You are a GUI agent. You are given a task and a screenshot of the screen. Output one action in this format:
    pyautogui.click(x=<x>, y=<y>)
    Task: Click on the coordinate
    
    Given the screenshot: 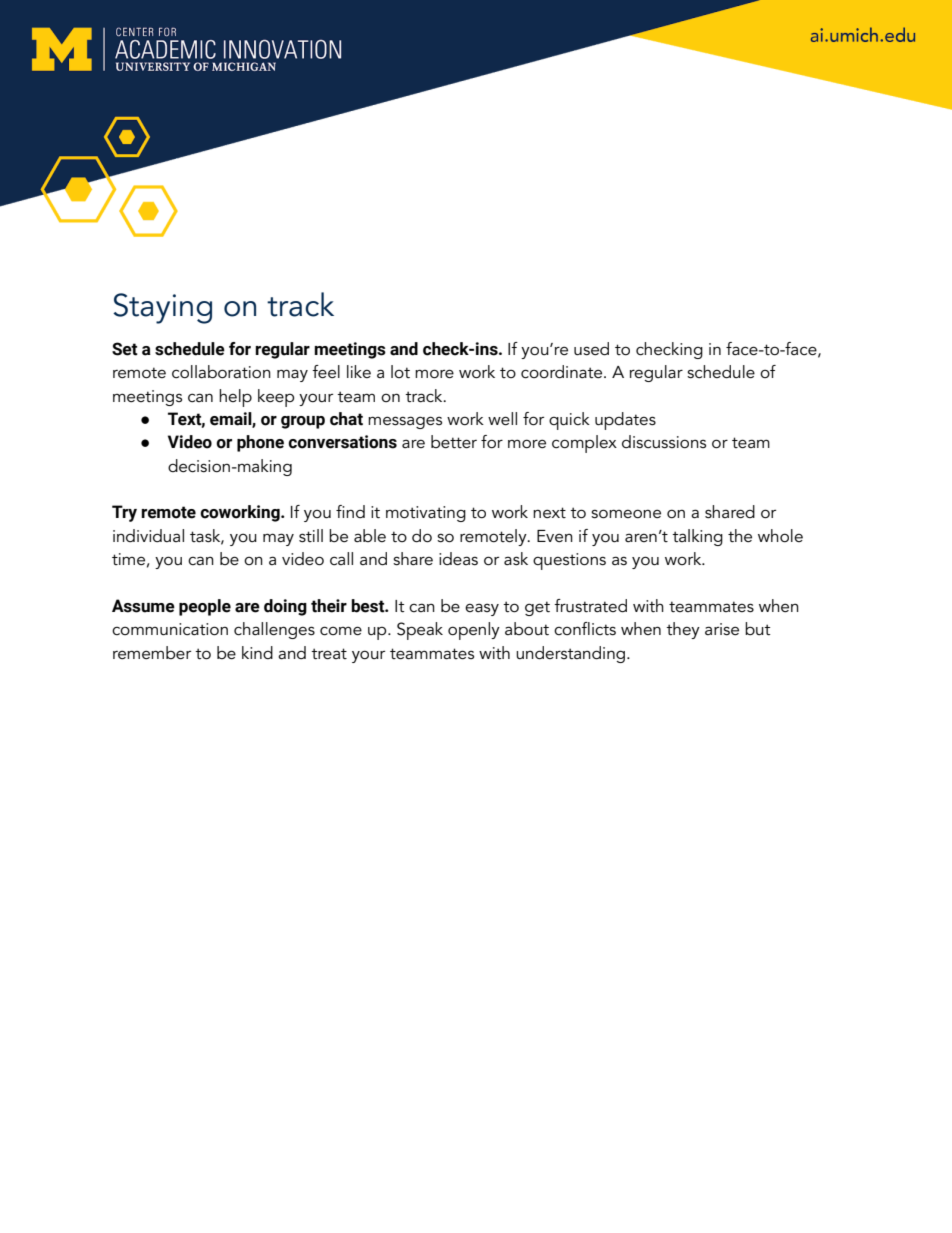 What is the action you would take?
    pyautogui.click(x=563, y=372)
